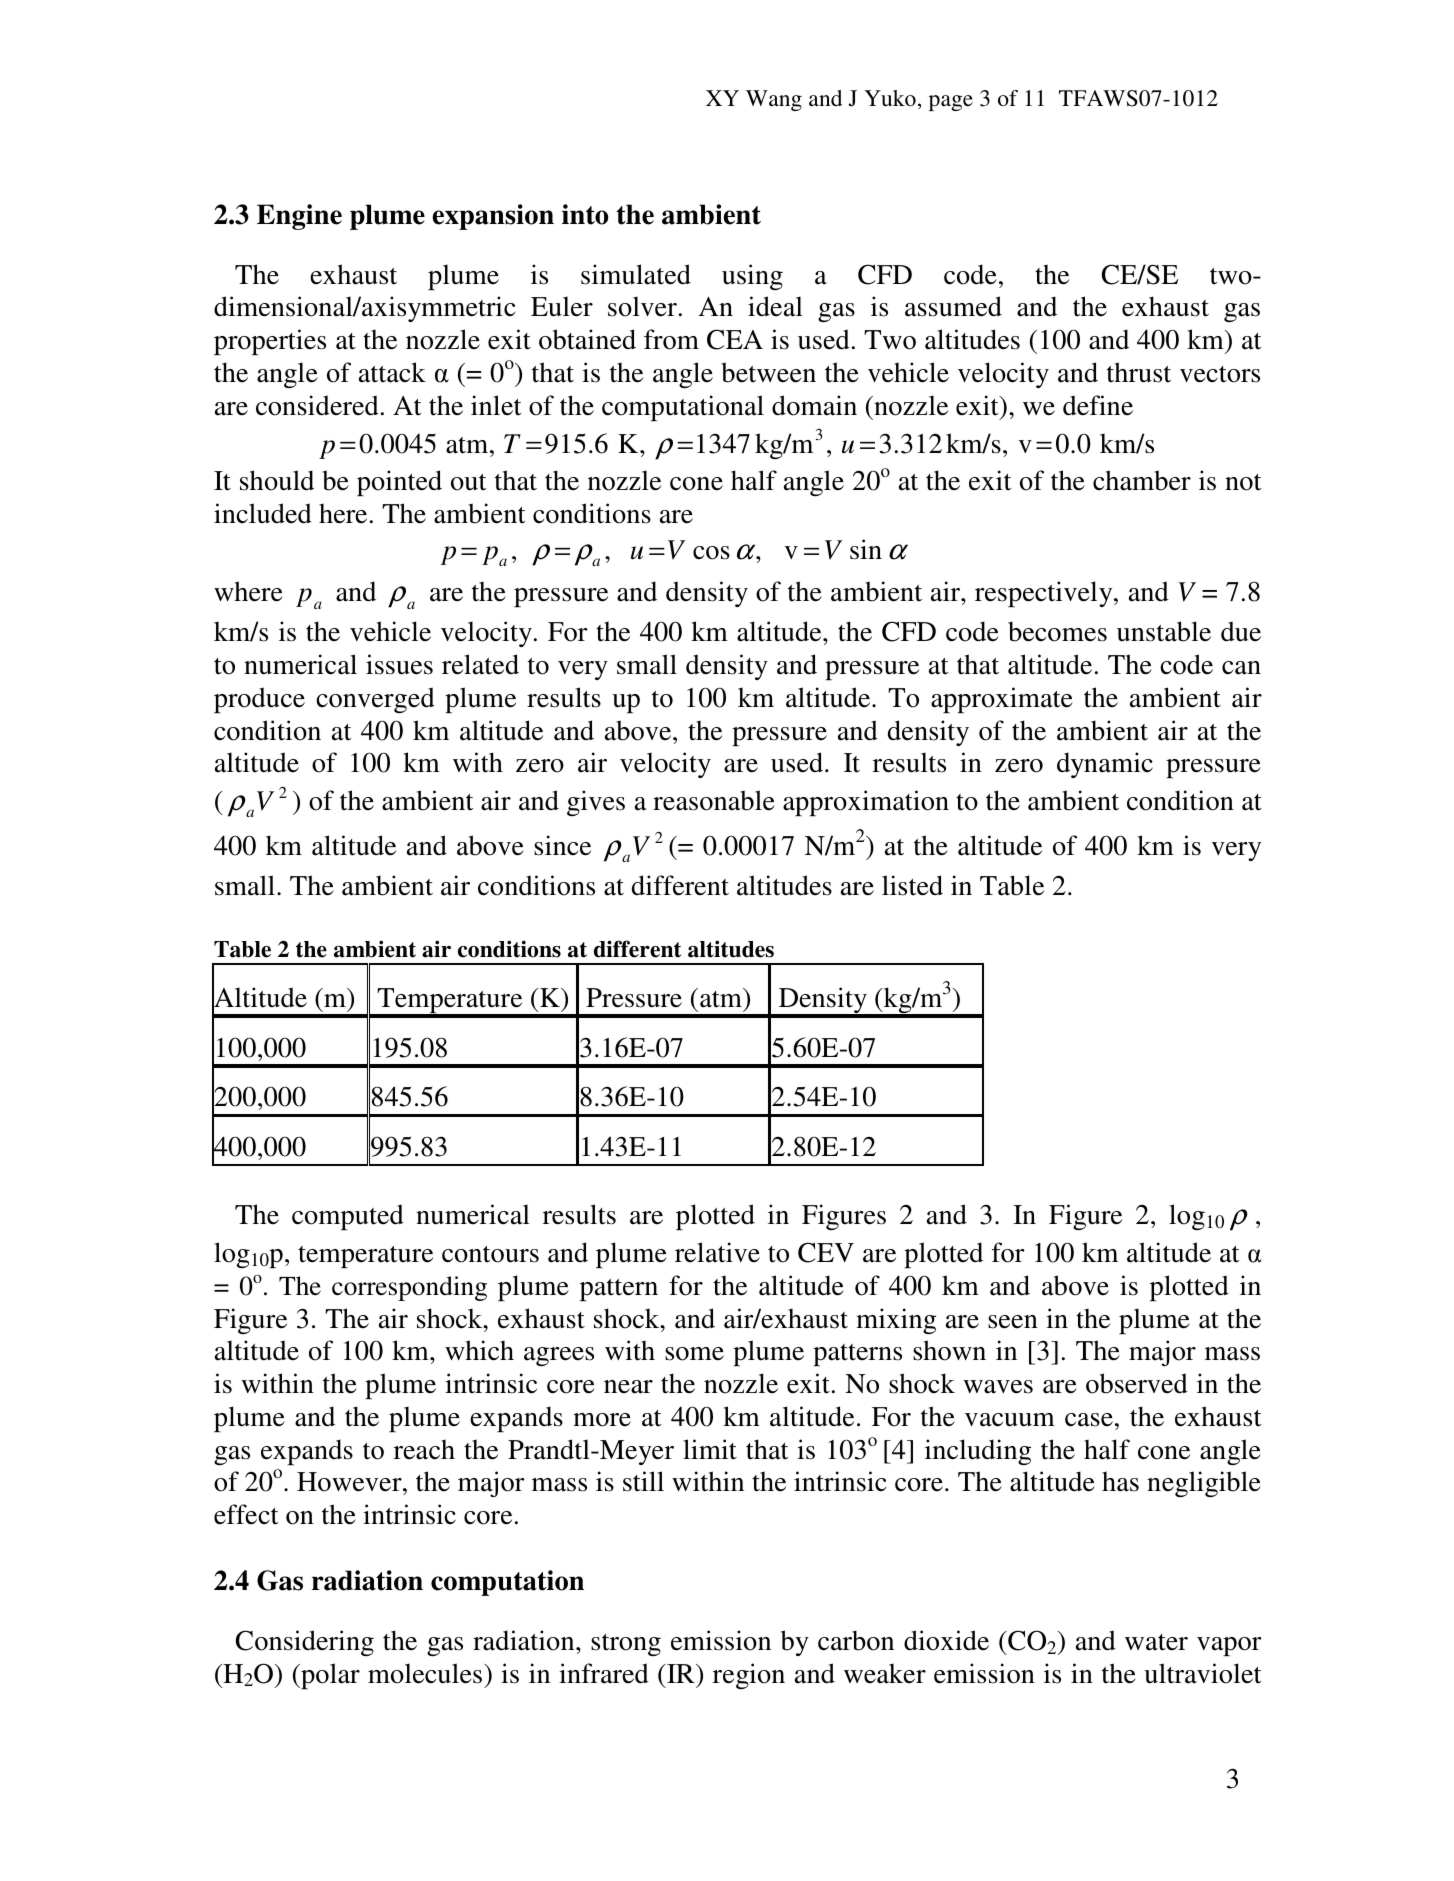 Image resolution: width=1454 pixels, height=1881 pixels. I want to click on issues, so click(399, 664).
